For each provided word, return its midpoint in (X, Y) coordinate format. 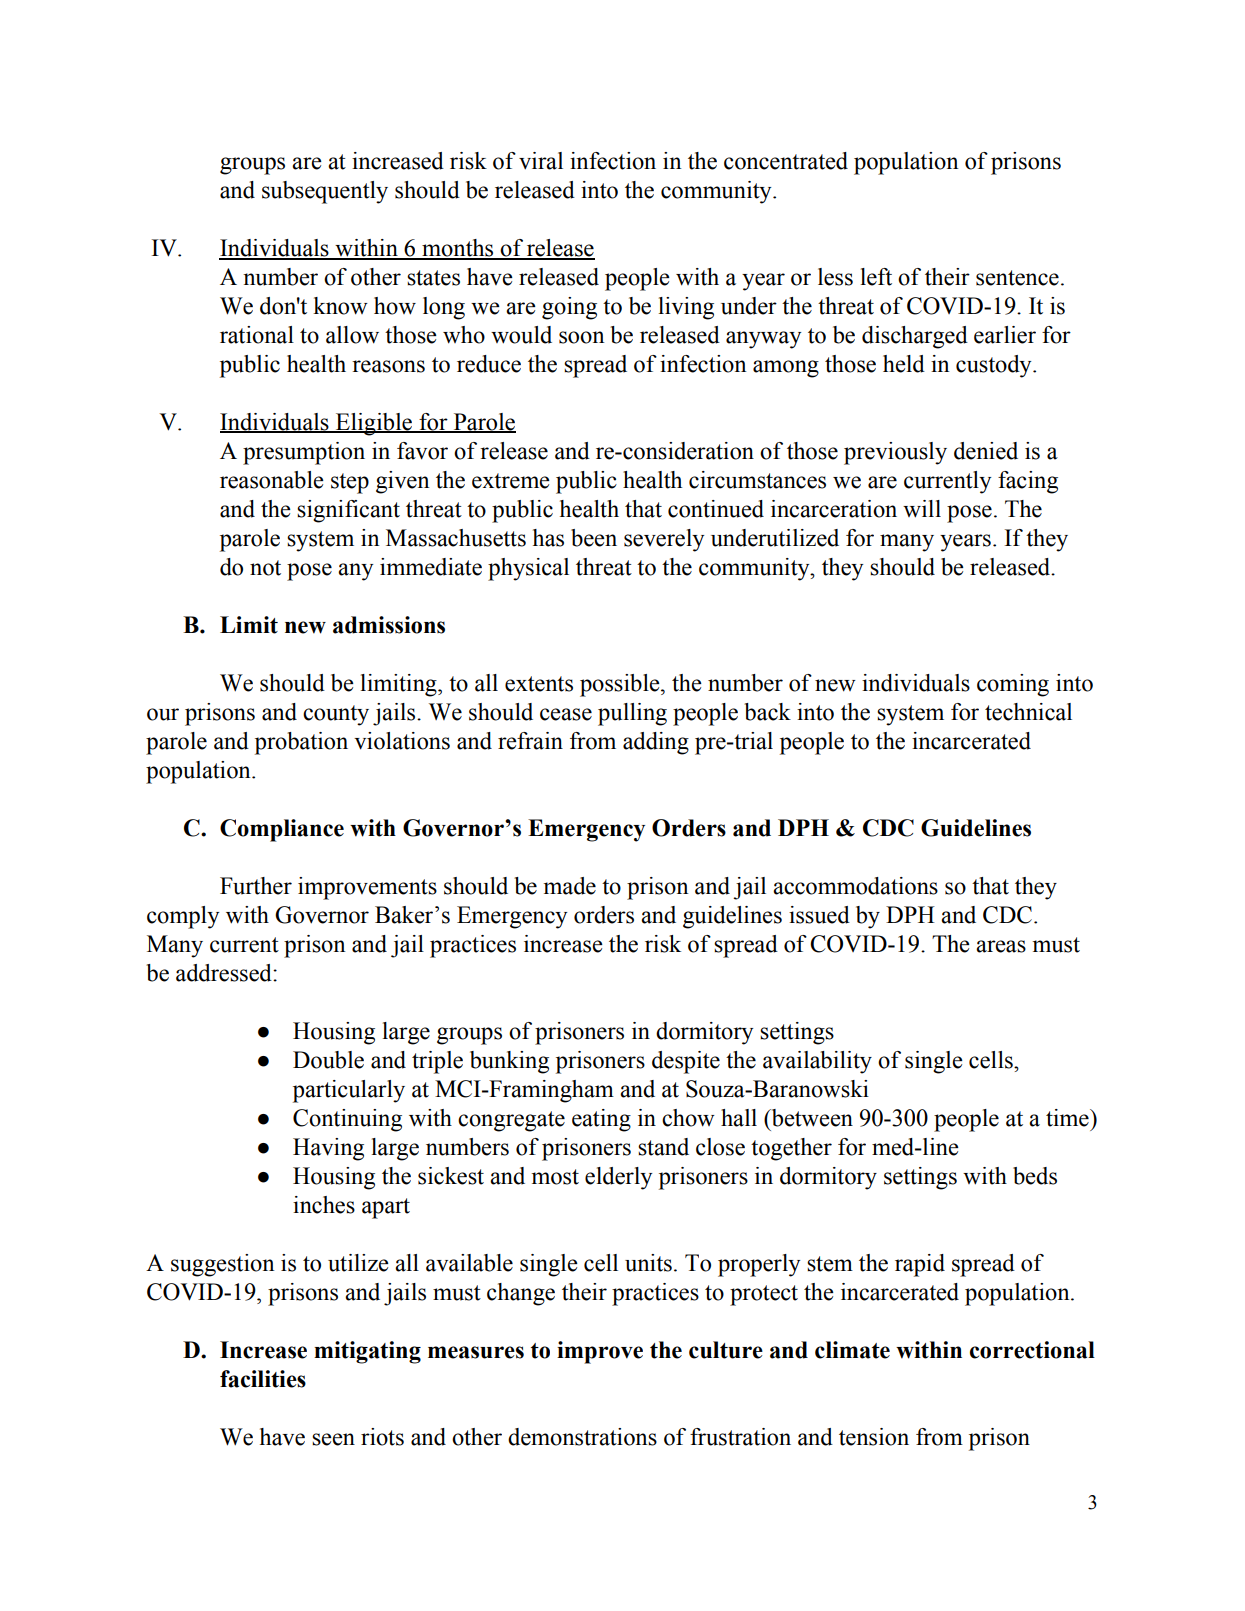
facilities (263, 1379)
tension (874, 1437)
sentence (1017, 278)
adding (656, 743)
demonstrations (582, 1437)
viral (541, 161)
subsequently (325, 192)
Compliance (282, 830)
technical (1028, 712)
